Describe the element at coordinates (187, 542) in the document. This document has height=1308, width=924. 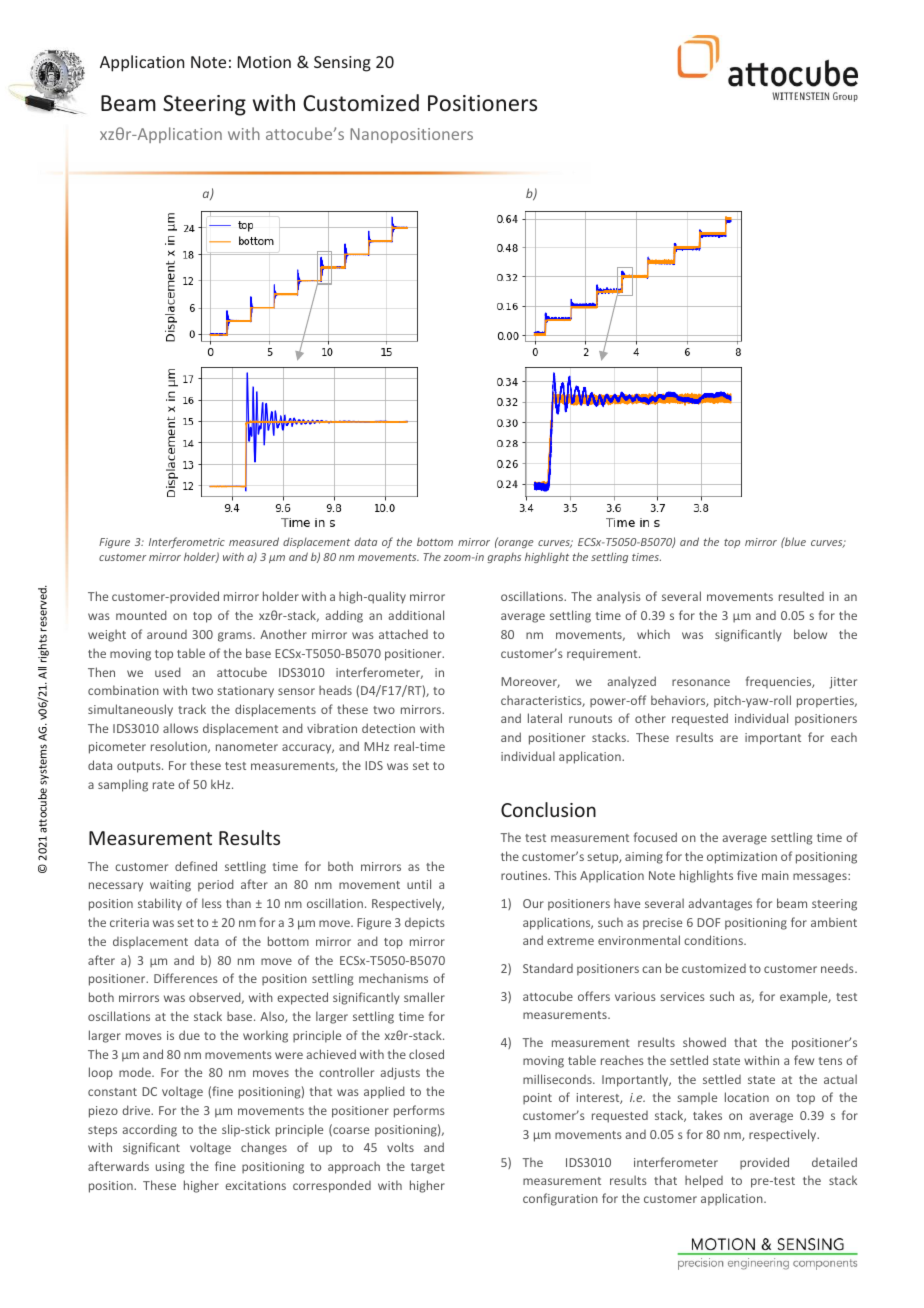
I see `Interferometric` at that location.
